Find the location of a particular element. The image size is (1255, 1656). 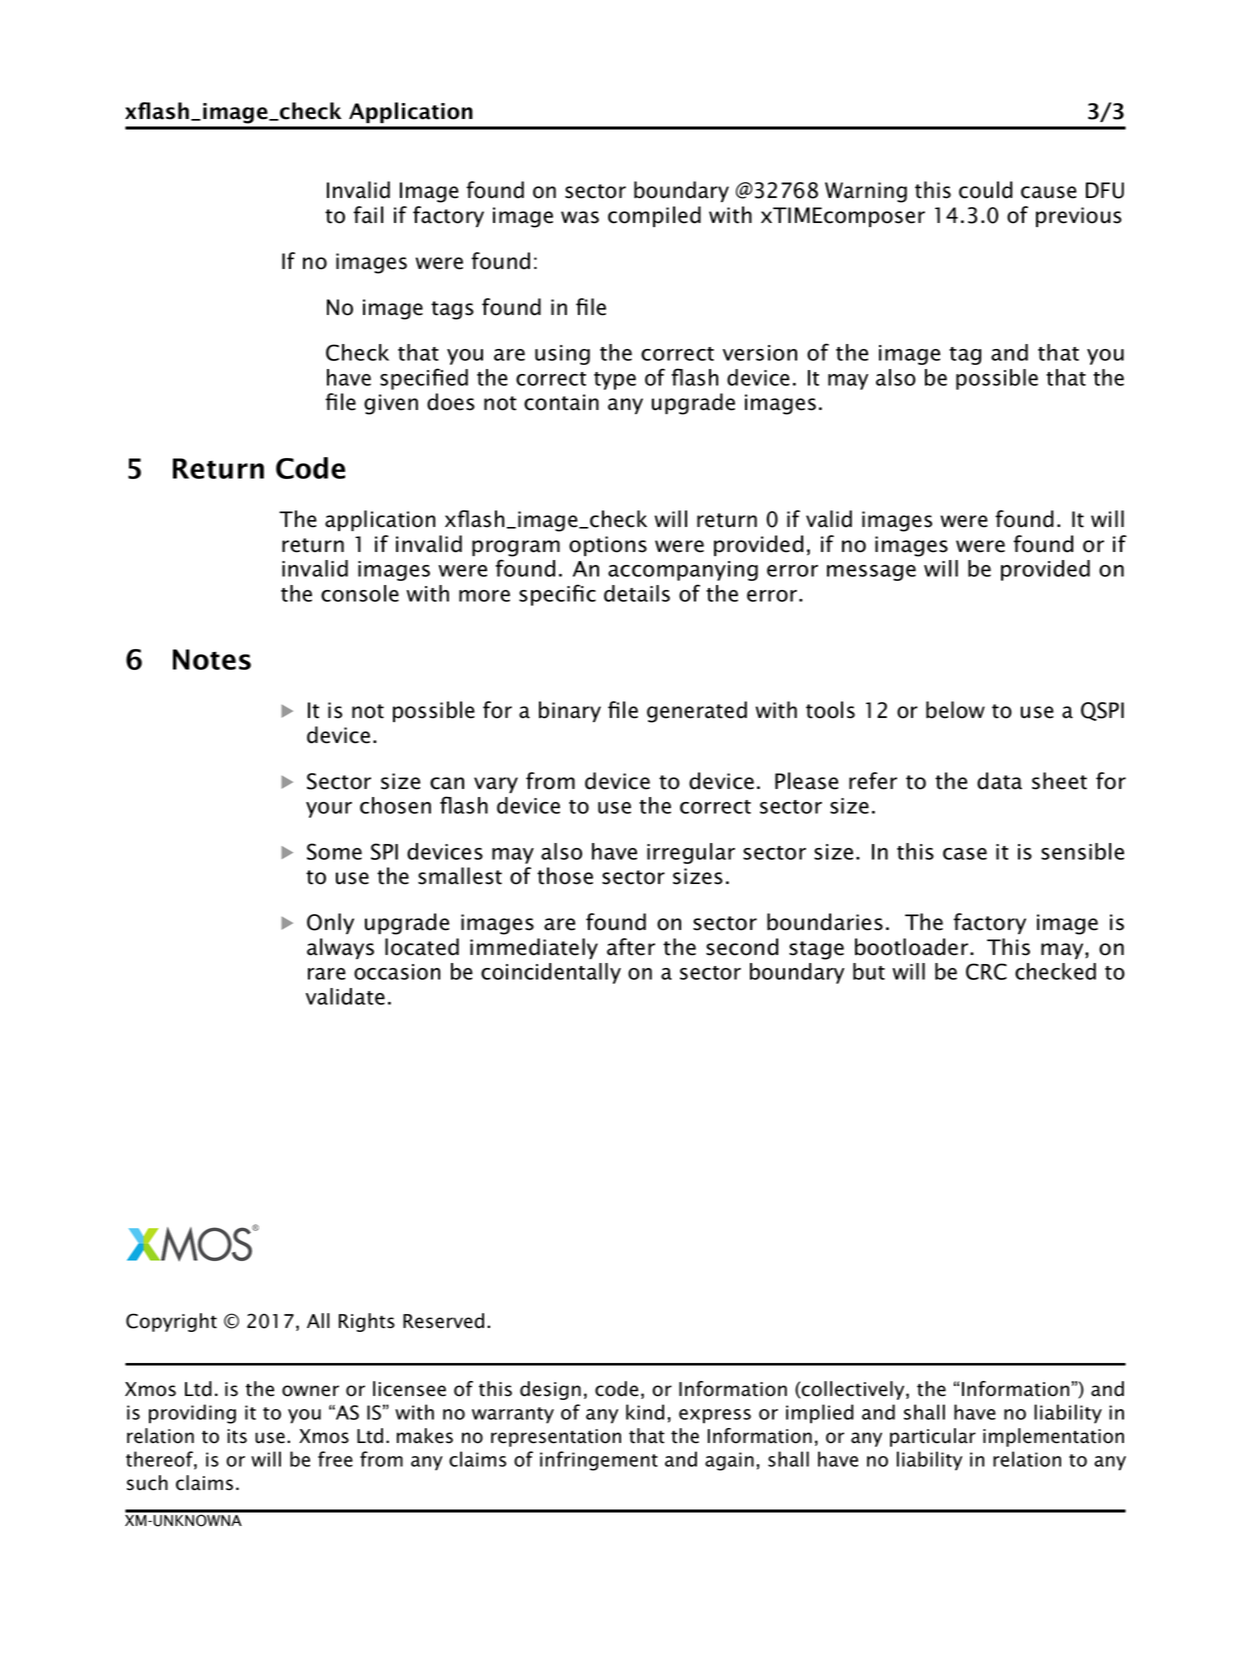

compiled is located at coordinates (654, 216).
